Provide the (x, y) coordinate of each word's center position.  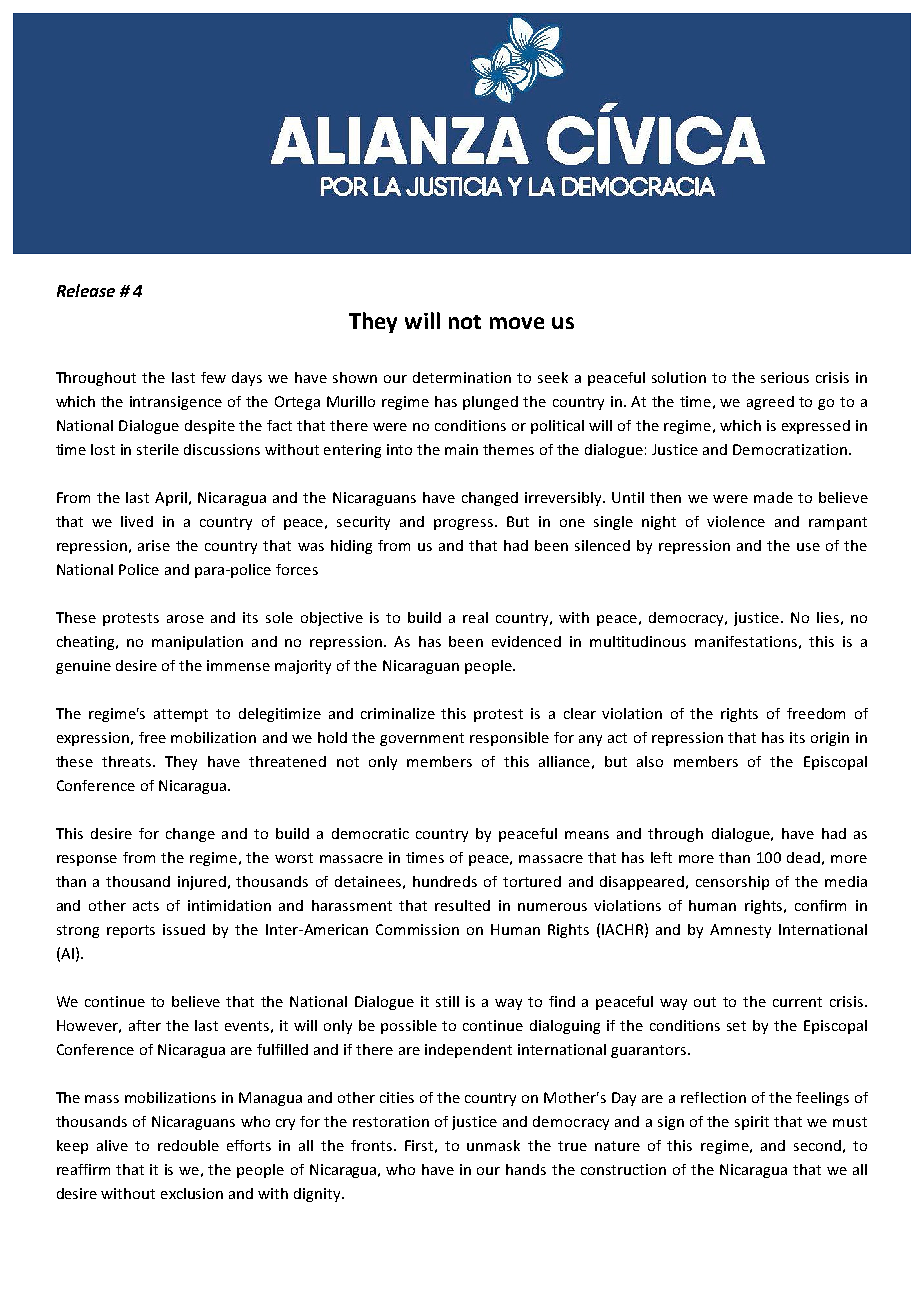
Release (86, 290)
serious (785, 377)
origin (830, 739)
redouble (188, 1145)
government (422, 739)
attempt (181, 715)
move (517, 323)
